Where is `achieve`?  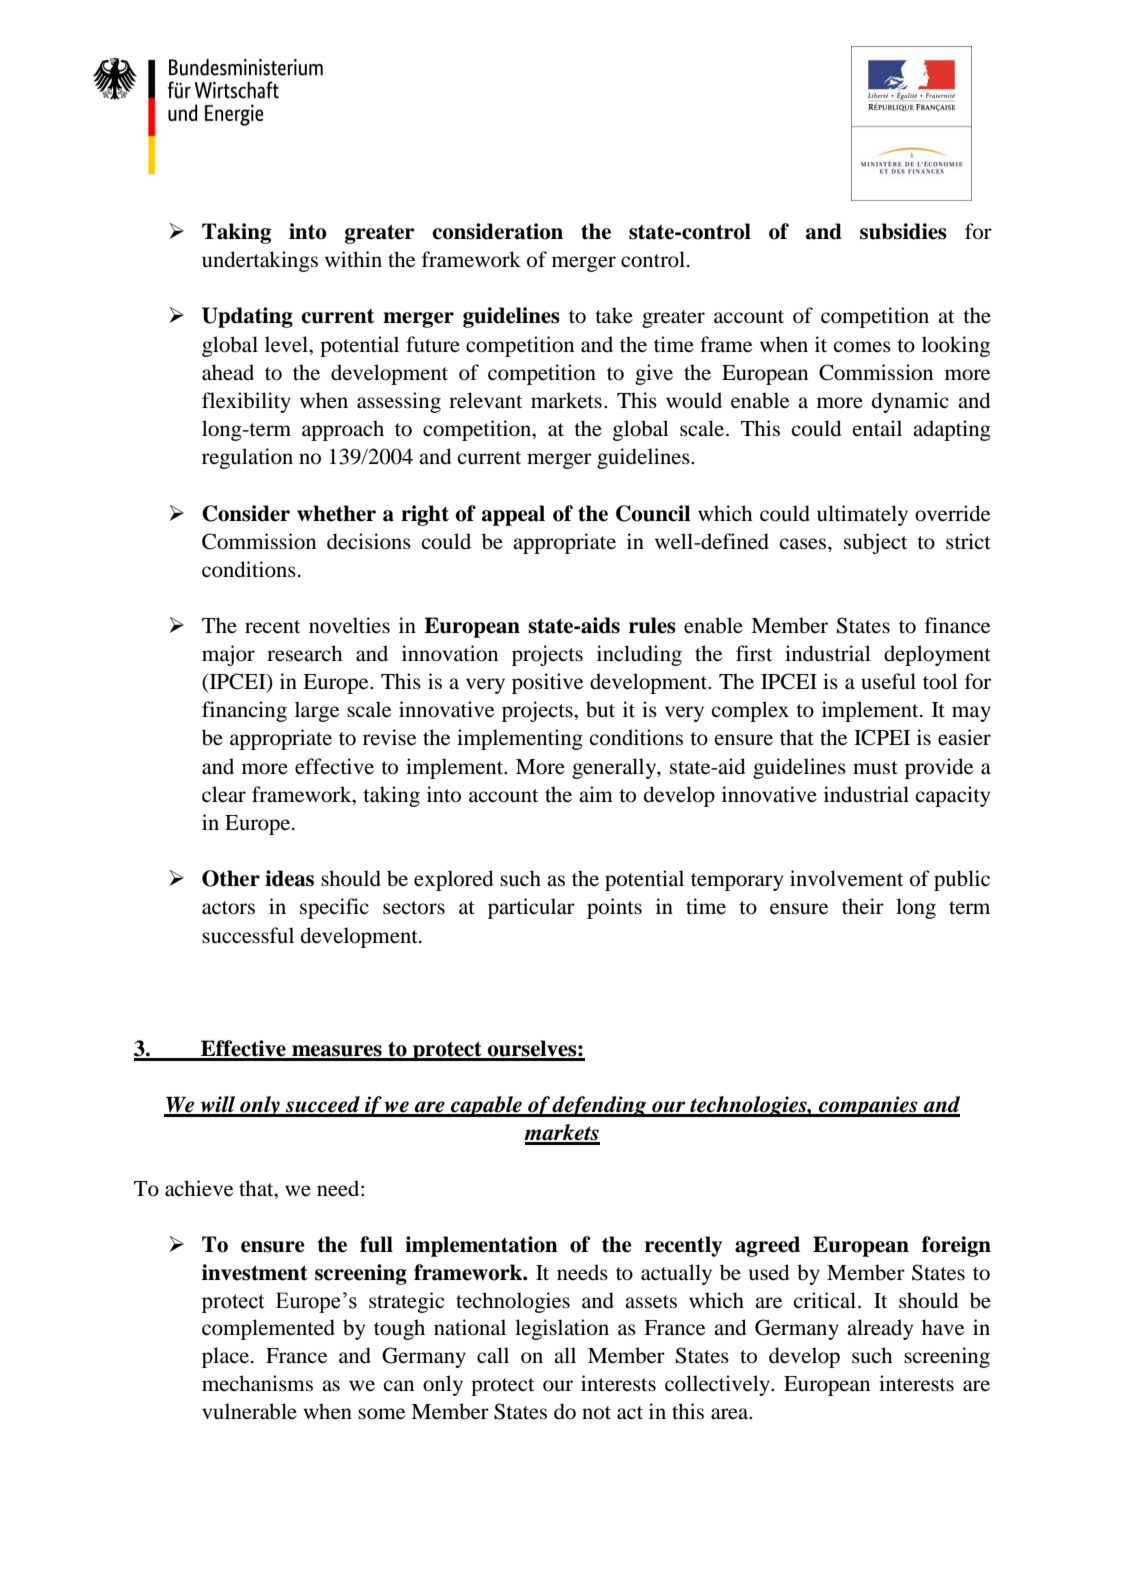 achieve is located at coordinates (199, 1188).
